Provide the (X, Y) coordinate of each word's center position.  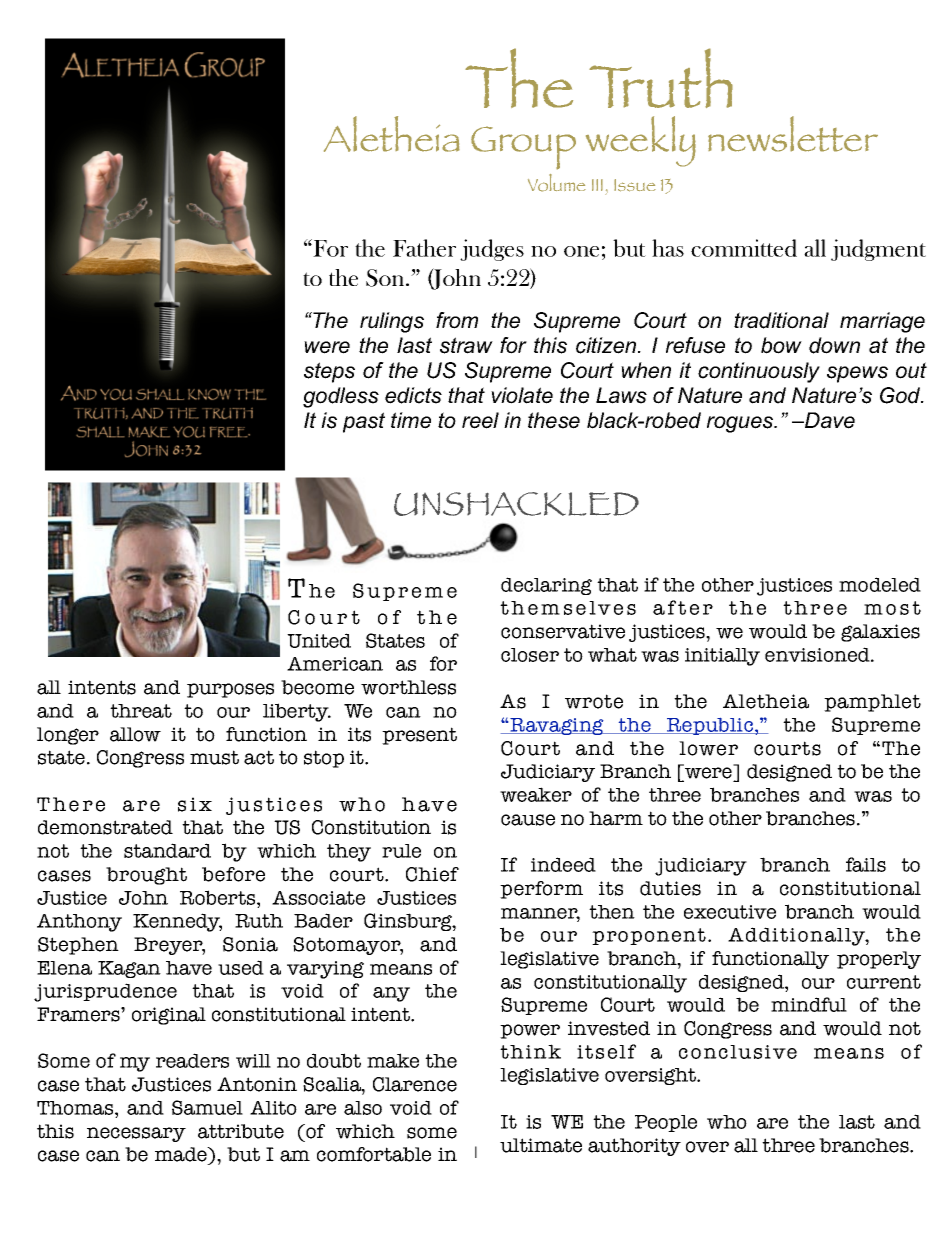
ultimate (541, 1145)
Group (523, 148)
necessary (136, 1134)
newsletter (793, 134)
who (727, 1122)
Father (424, 248)
